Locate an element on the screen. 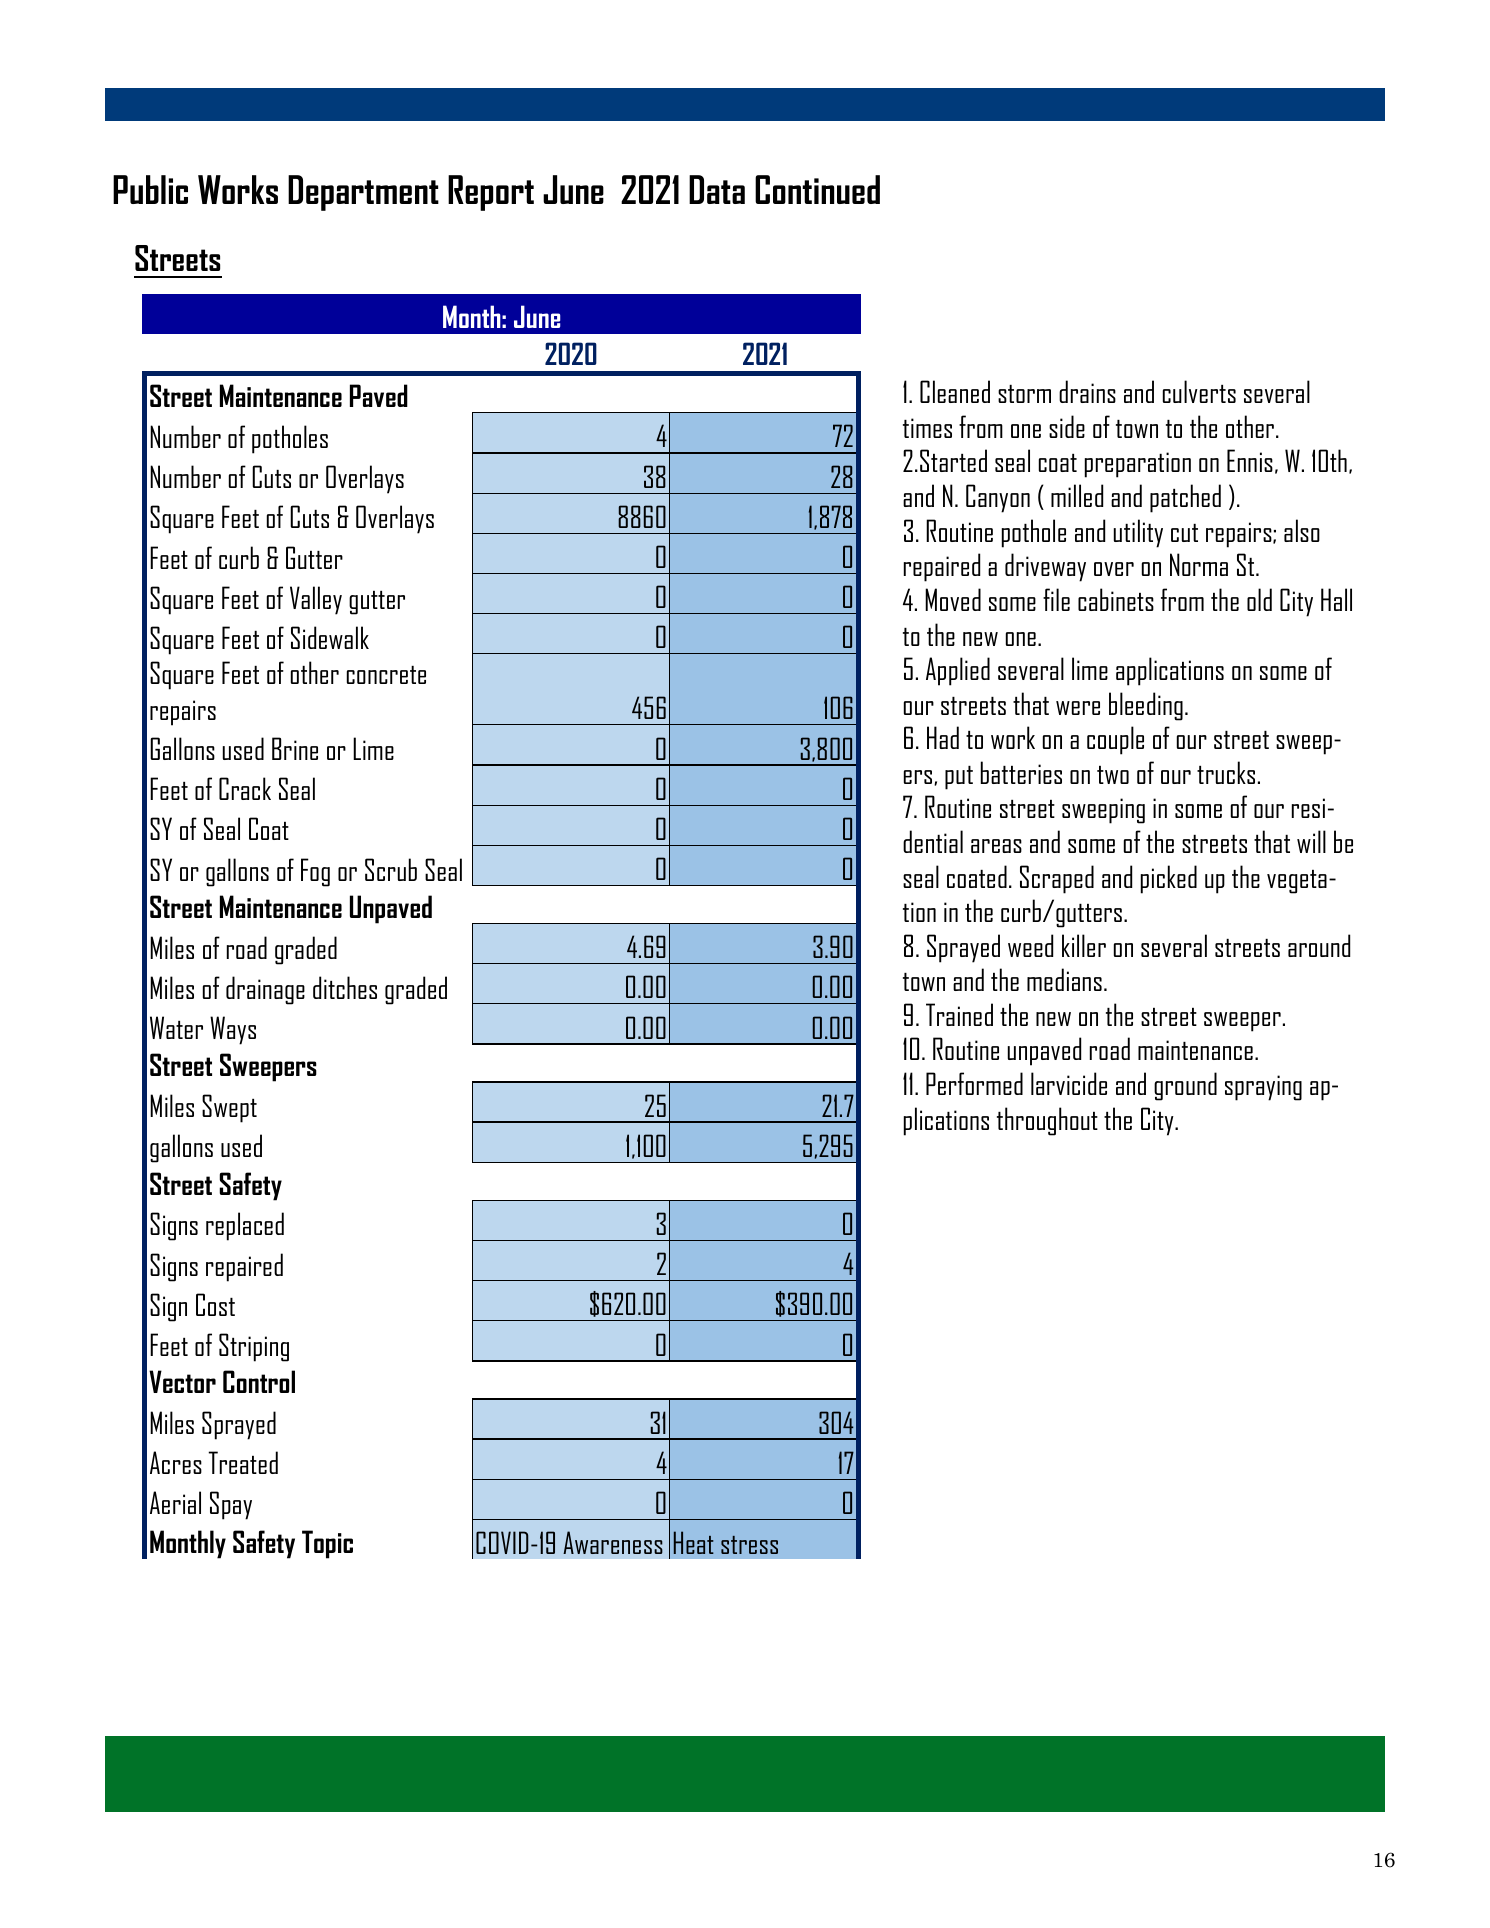  Had is located at coordinates (943, 737).
